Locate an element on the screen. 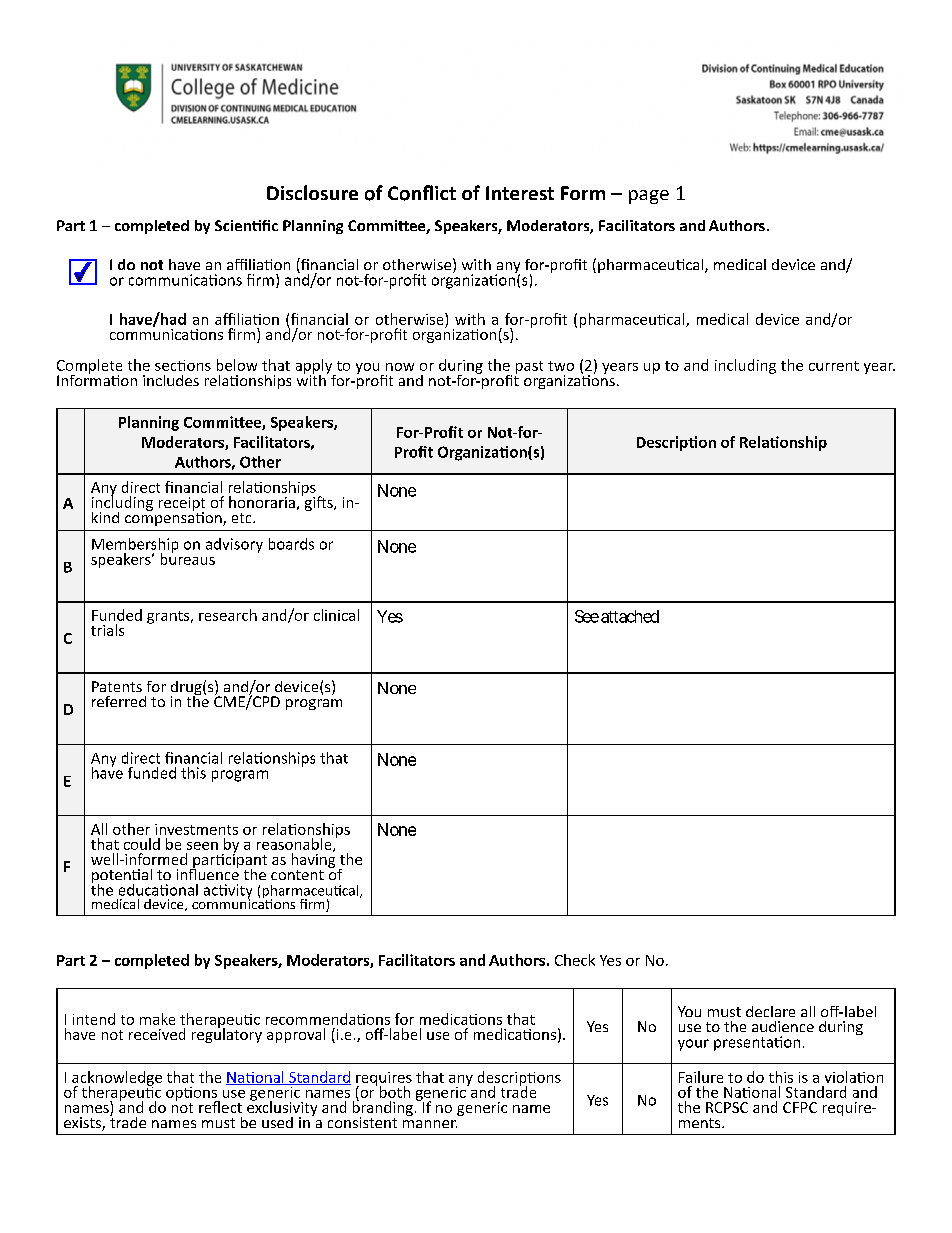 This screenshot has width=952, height=1233. receipt is located at coordinates (182, 505).
